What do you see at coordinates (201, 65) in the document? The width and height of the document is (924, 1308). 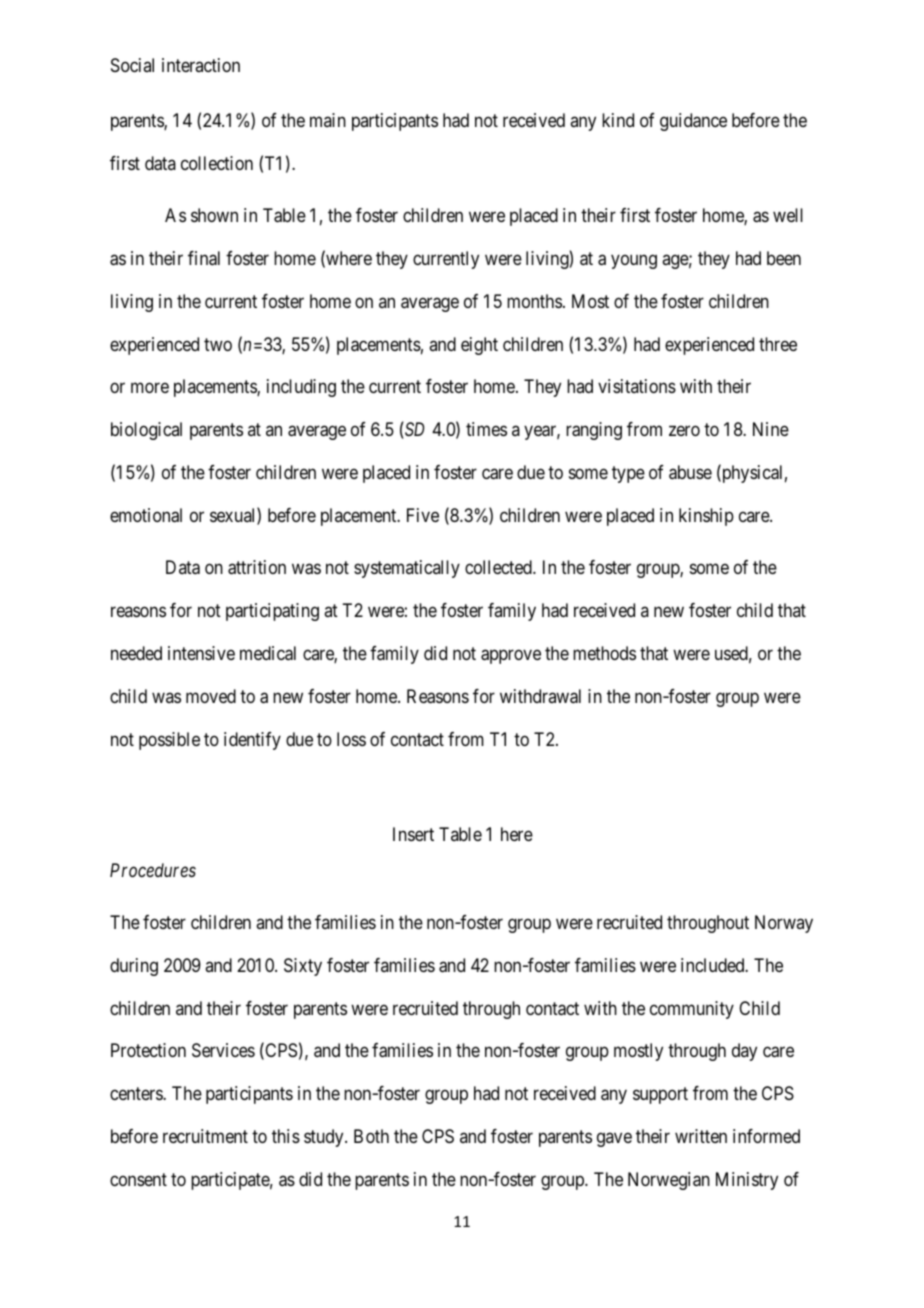 I see `interaction` at bounding box center [201, 65].
